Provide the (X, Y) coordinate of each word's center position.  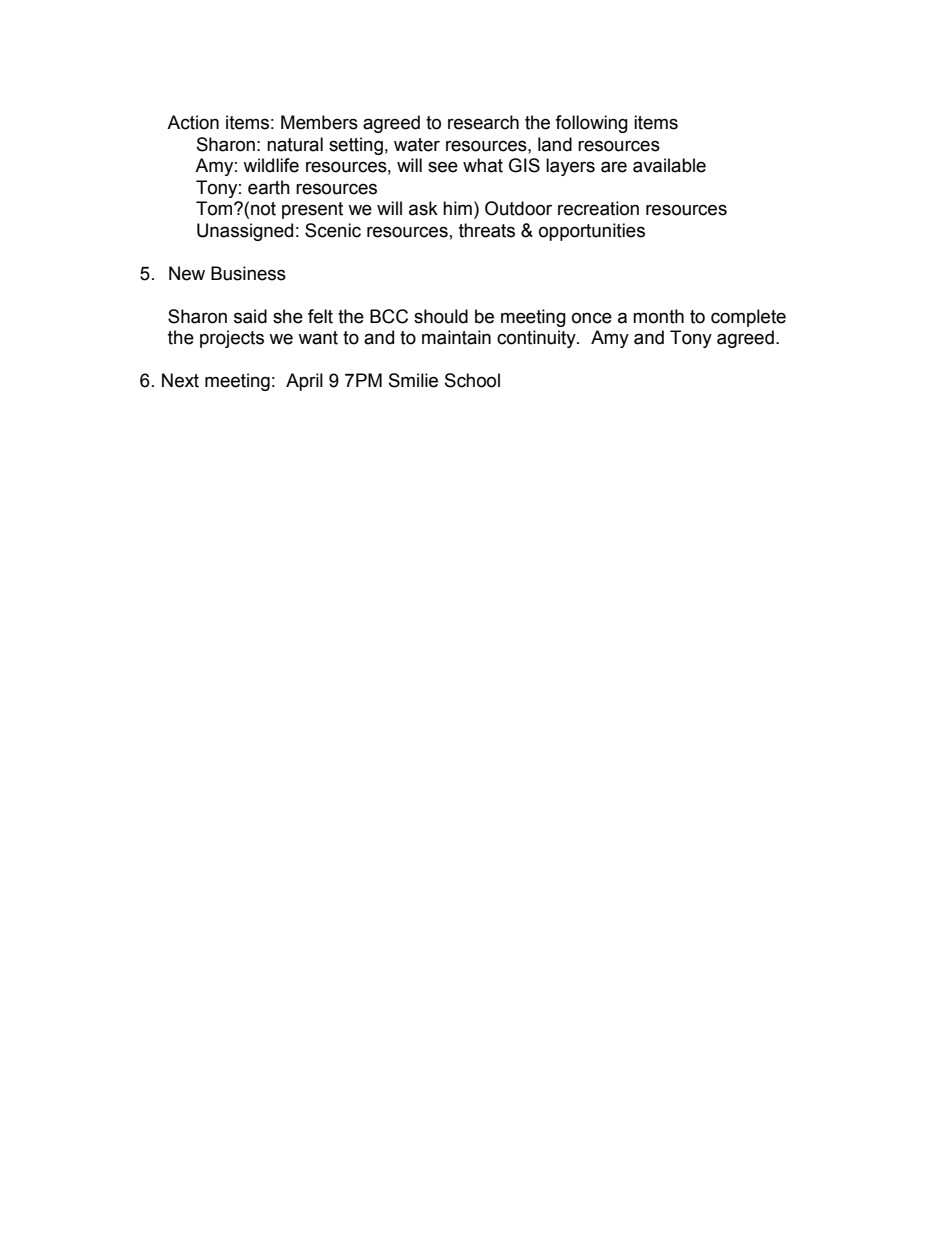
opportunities (592, 232)
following (591, 124)
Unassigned (245, 232)
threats (487, 230)
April (304, 382)
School (472, 380)
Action (193, 122)
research (483, 122)
